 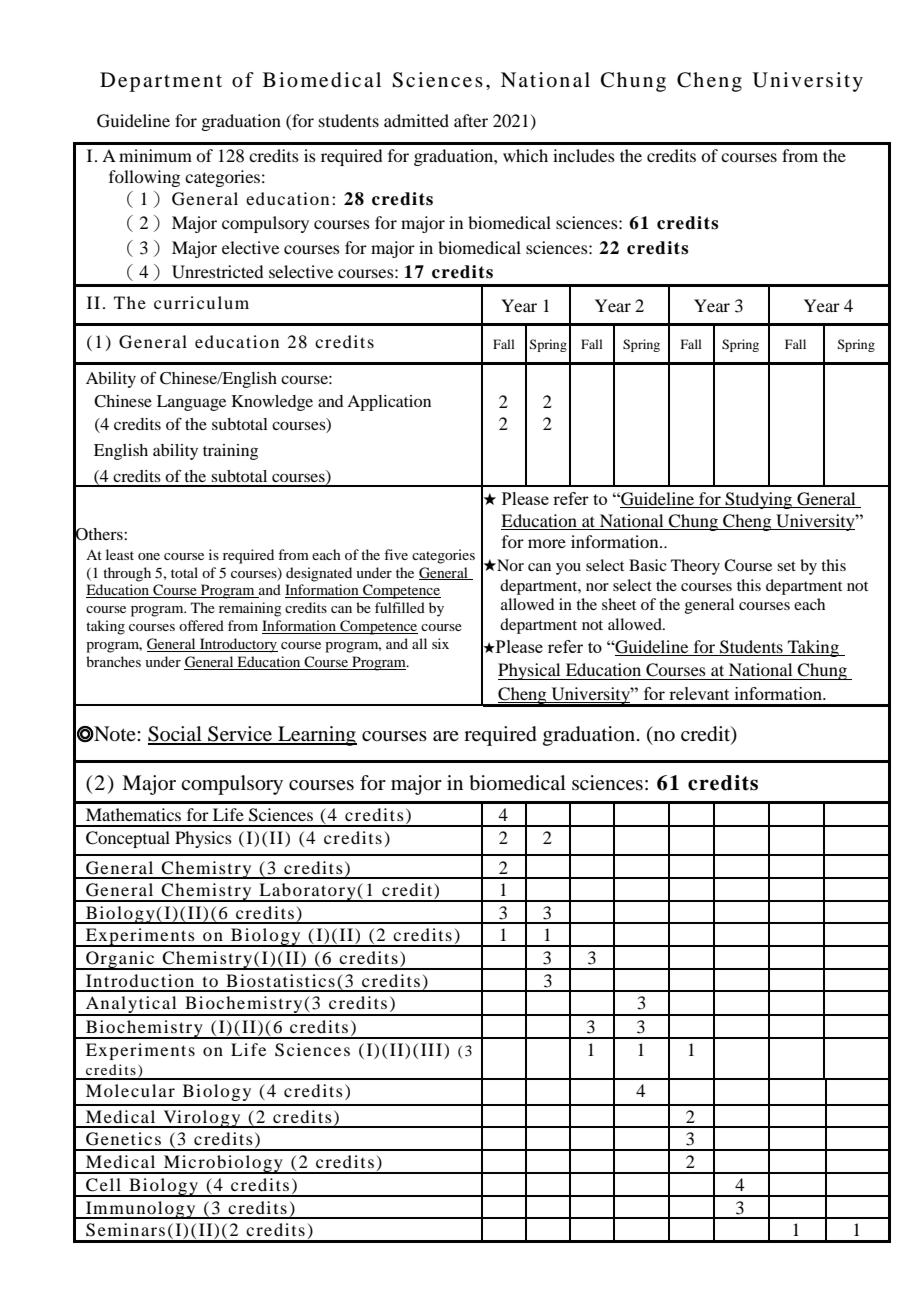 I want to click on offered, so click(x=201, y=625).
